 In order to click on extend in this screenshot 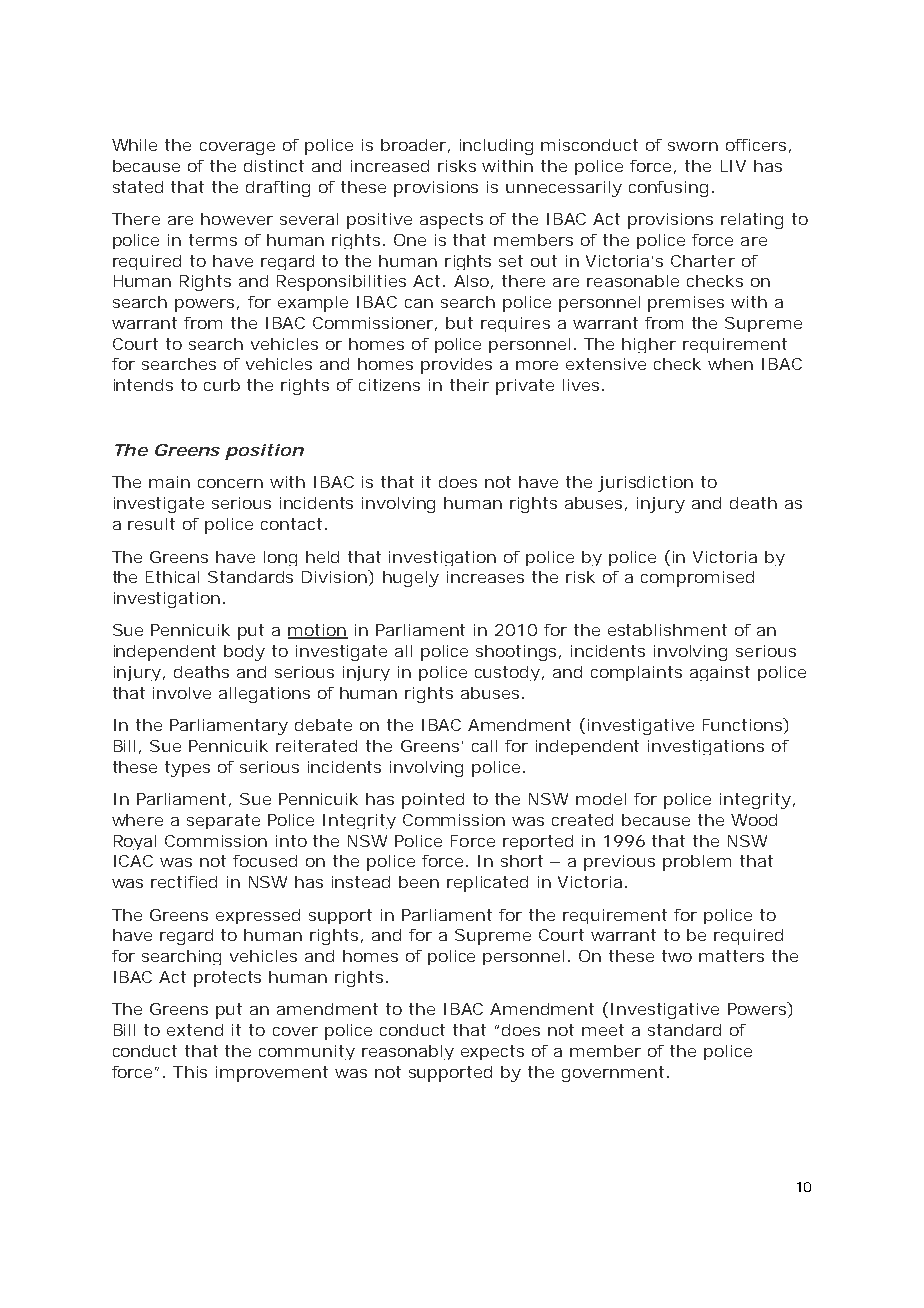, I will do `click(195, 1030)`.
